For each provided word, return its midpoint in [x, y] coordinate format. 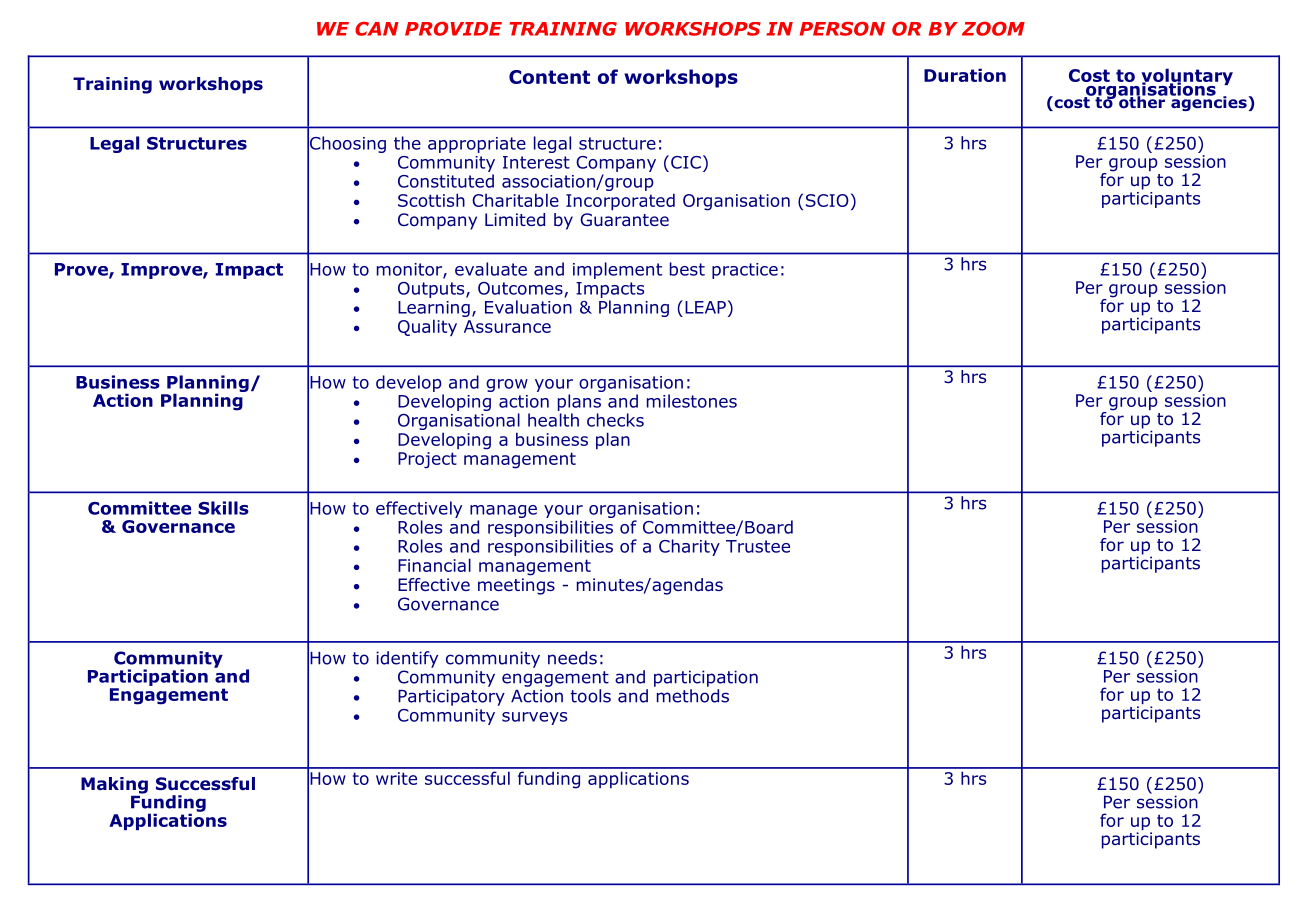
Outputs [432, 290]
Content [549, 77]
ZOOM [993, 28]
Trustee [758, 546]
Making [114, 785]
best [687, 269]
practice [745, 271]
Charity [689, 547]
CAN [377, 28]
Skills [223, 508]
